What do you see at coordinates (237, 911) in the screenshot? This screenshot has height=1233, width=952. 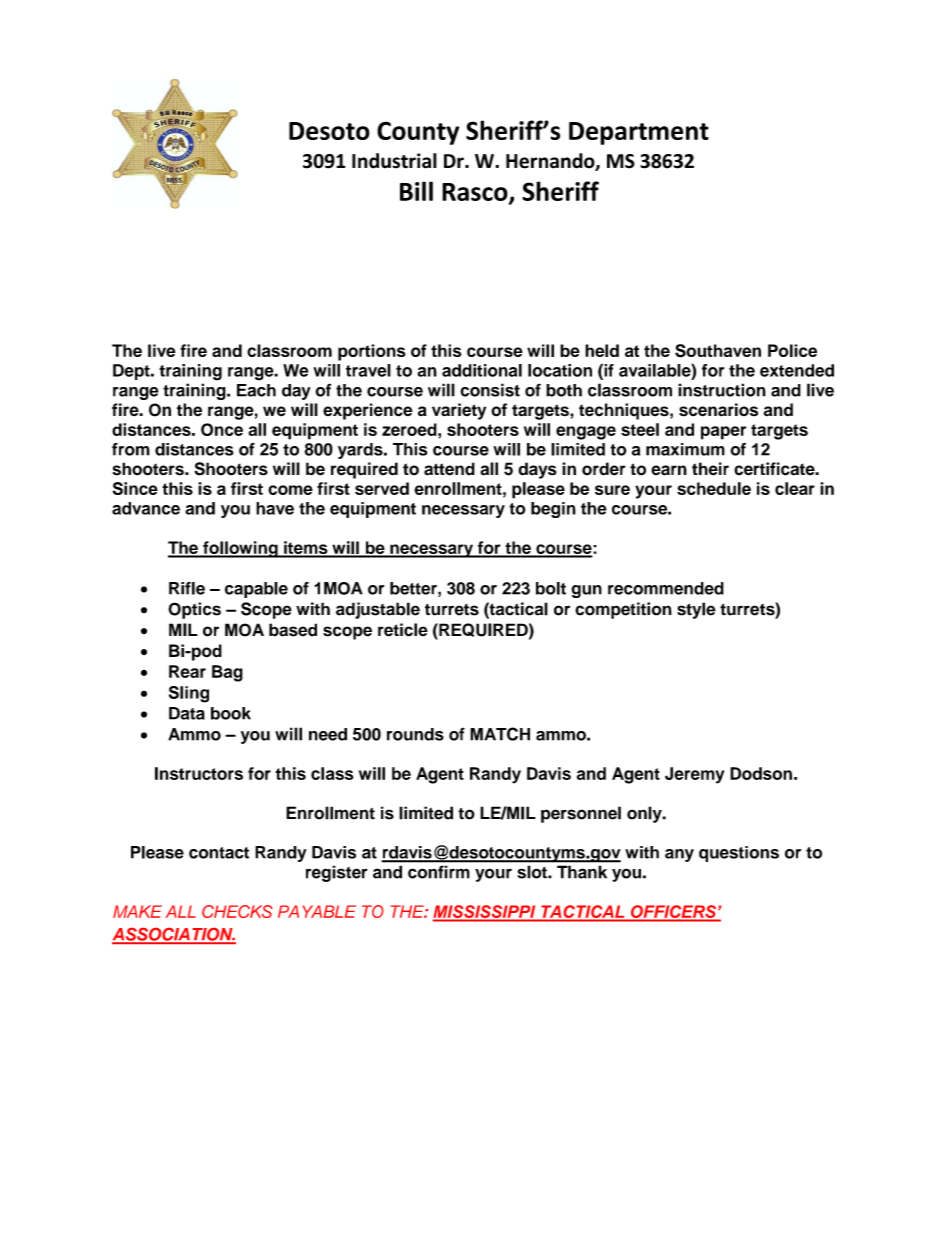 I see `CHECKS` at bounding box center [237, 911].
